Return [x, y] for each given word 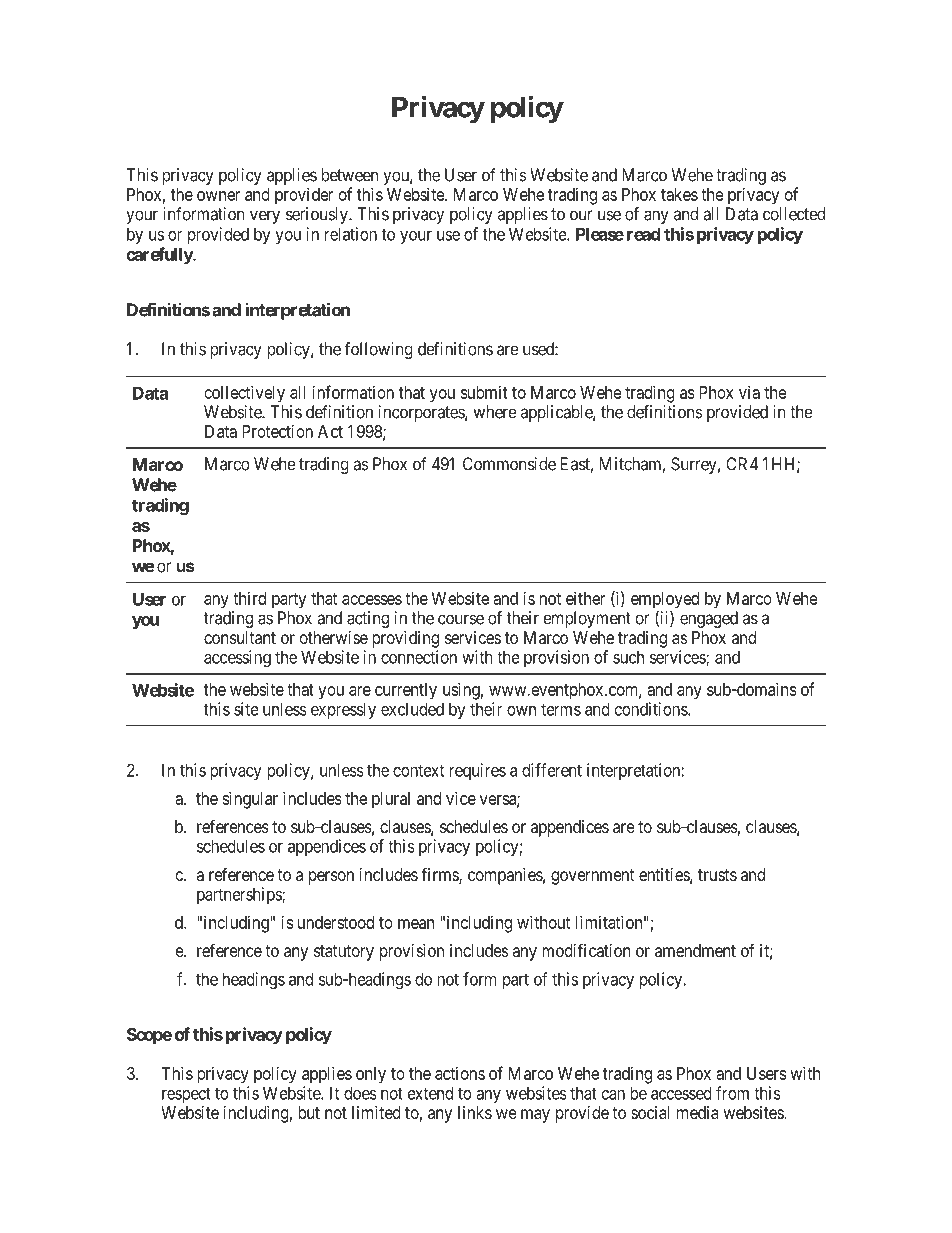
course [461, 619]
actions [460, 1073]
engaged [709, 619]
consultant [240, 637]
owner [218, 196]
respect [186, 1095]
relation [351, 234]
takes [679, 194]
